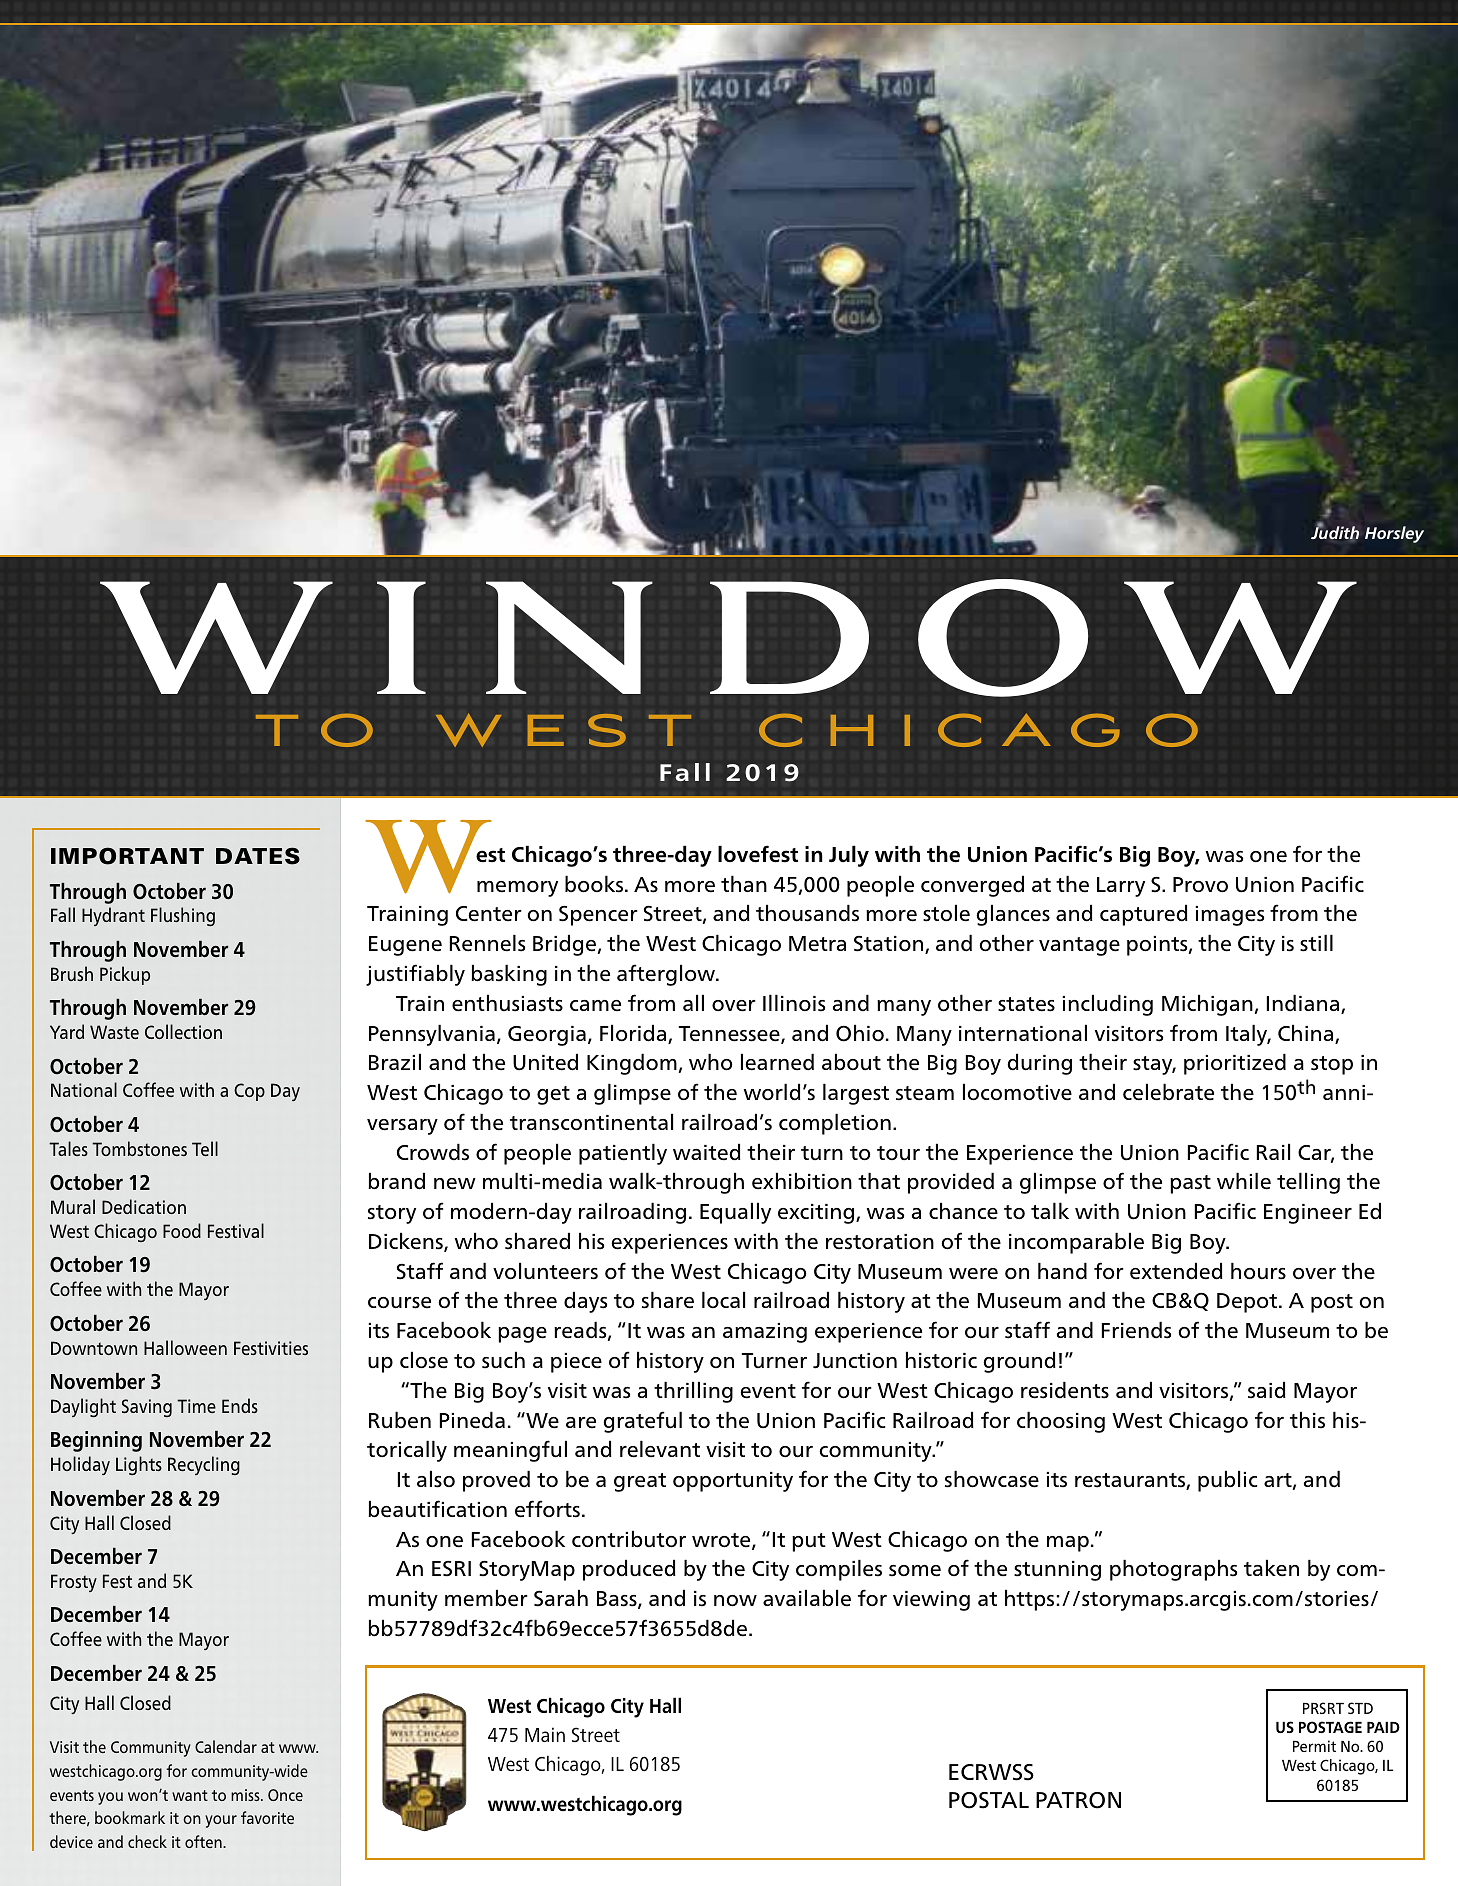  What do you see at coordinates (204, 1465) in the document?
I see `Recycling` at bounding box center [204, 1465].
